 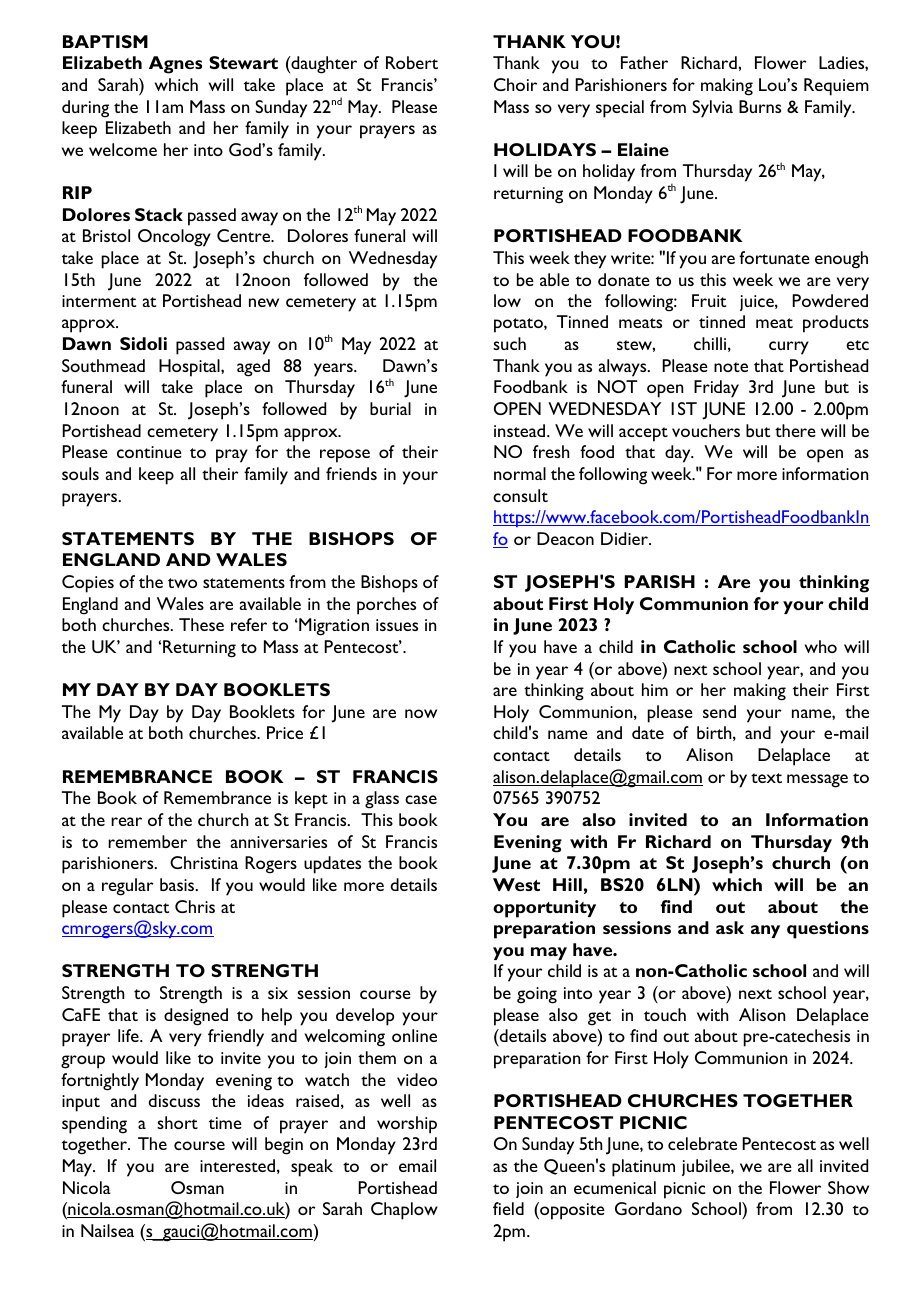 What do you see at coordinates (537, 995) in the document?
I see `going` at bounding box center [537, 995].
